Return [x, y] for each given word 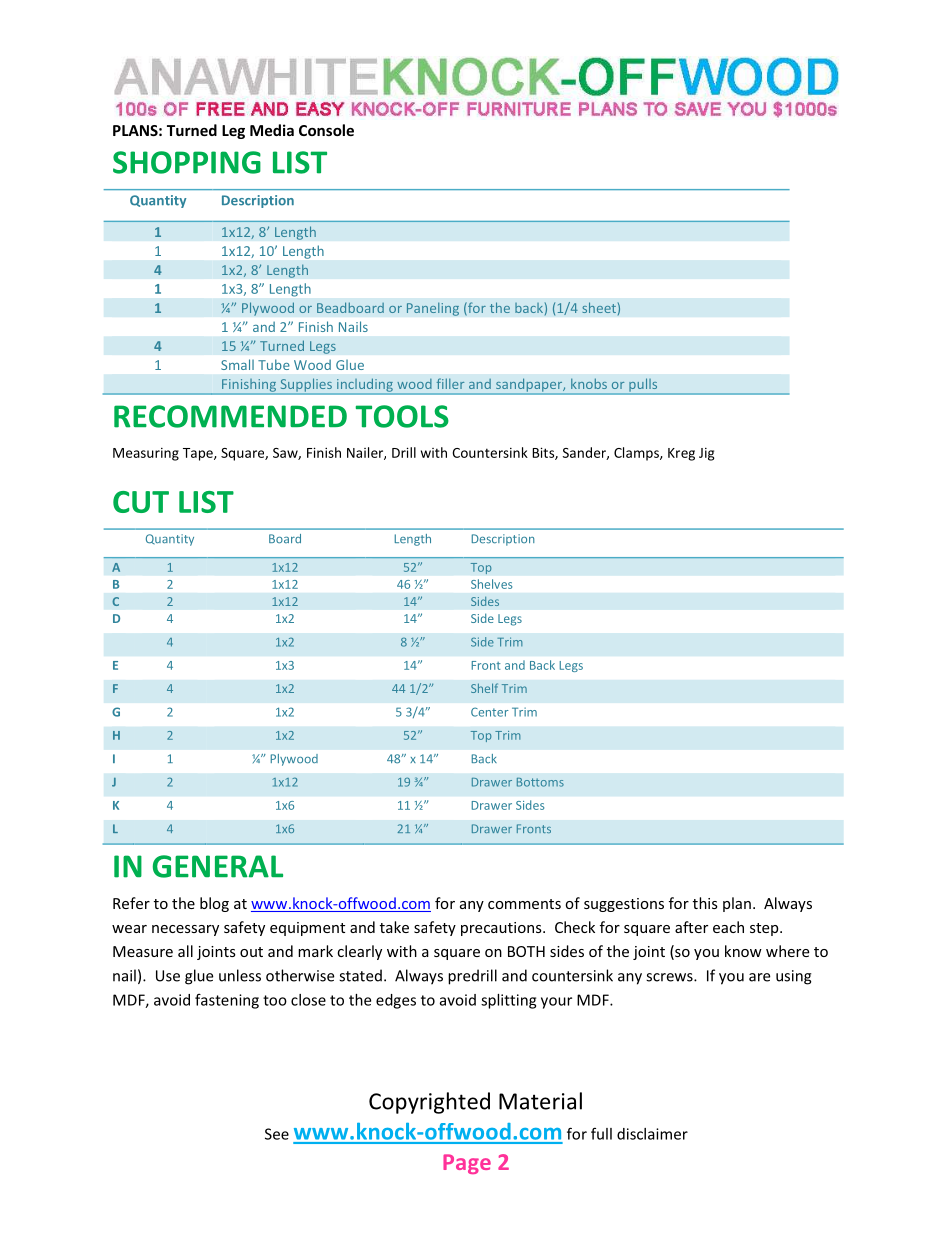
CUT [141, 502]
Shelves [491, 584]
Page [467, 1164]
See [277, 1134]
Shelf [484, 688]
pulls [643, 386]
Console [326, 130]
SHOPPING [187, 162]
